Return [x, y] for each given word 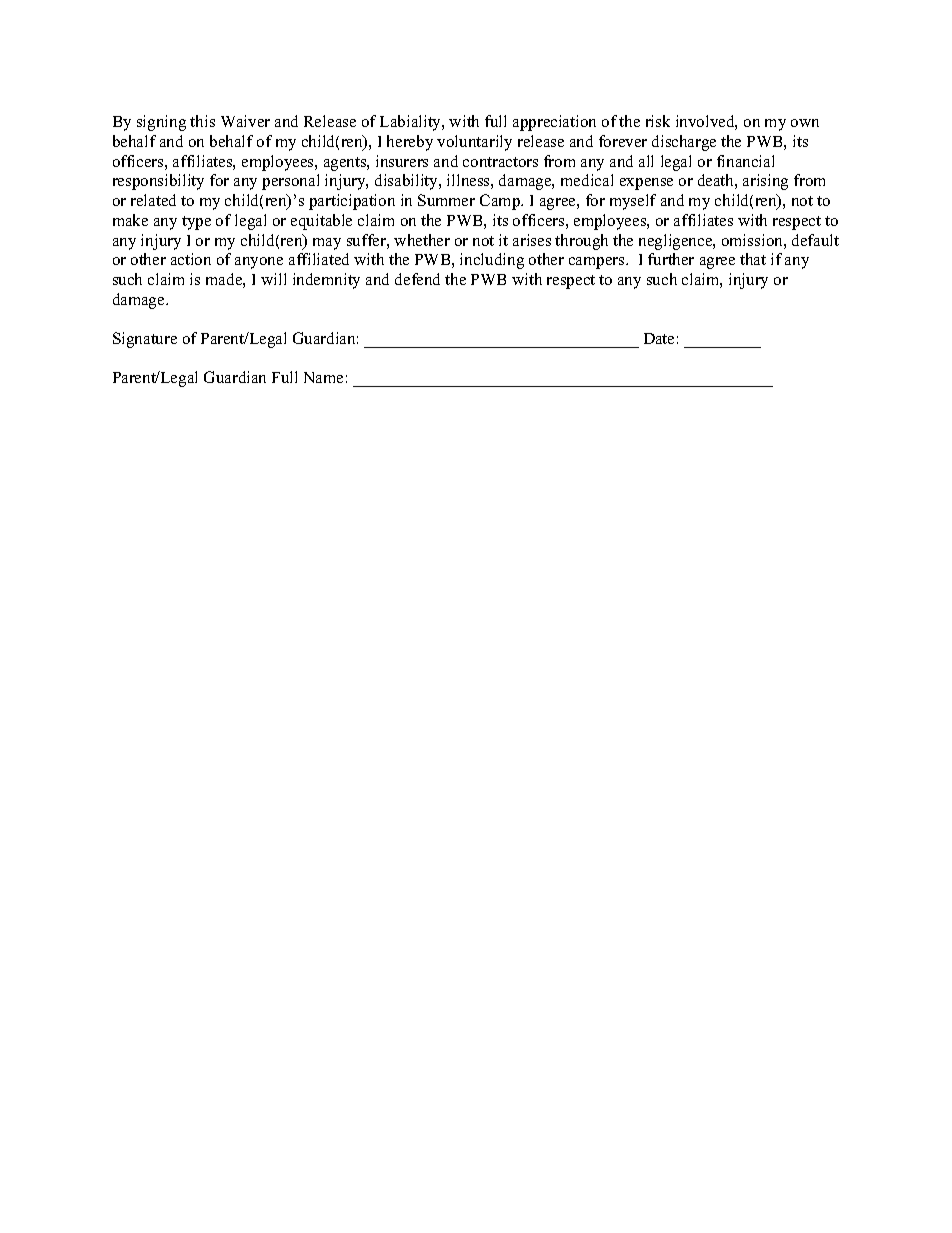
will [273, 279]
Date [659, 338]
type [196, 223]
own [805, 123]
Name [323, 377]
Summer [446, 200]
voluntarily [474, 143]
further [671, 259]
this [202, 121]
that [753, 259]
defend [417, 279]
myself [633, 202]
